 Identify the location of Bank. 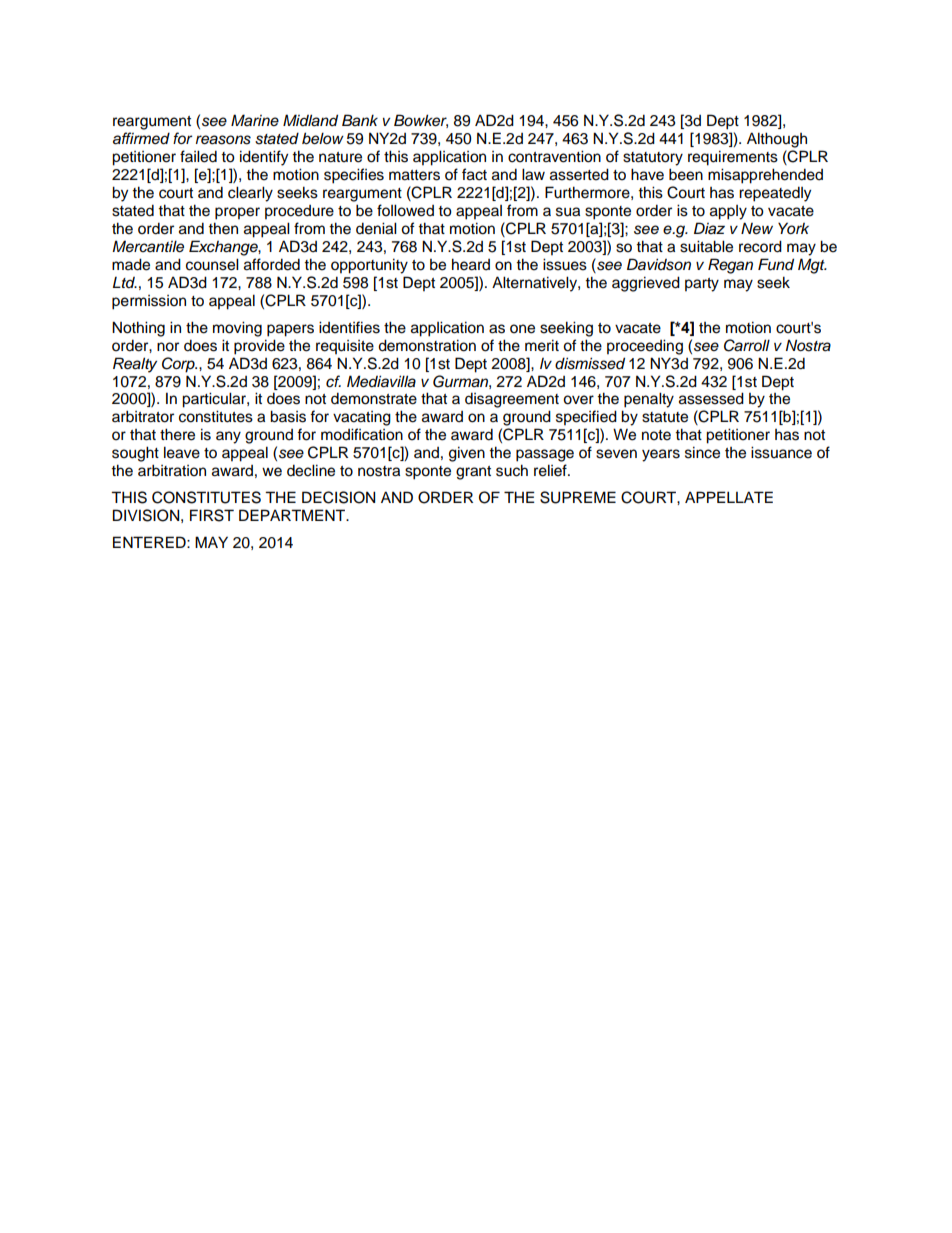
(360, 120).
